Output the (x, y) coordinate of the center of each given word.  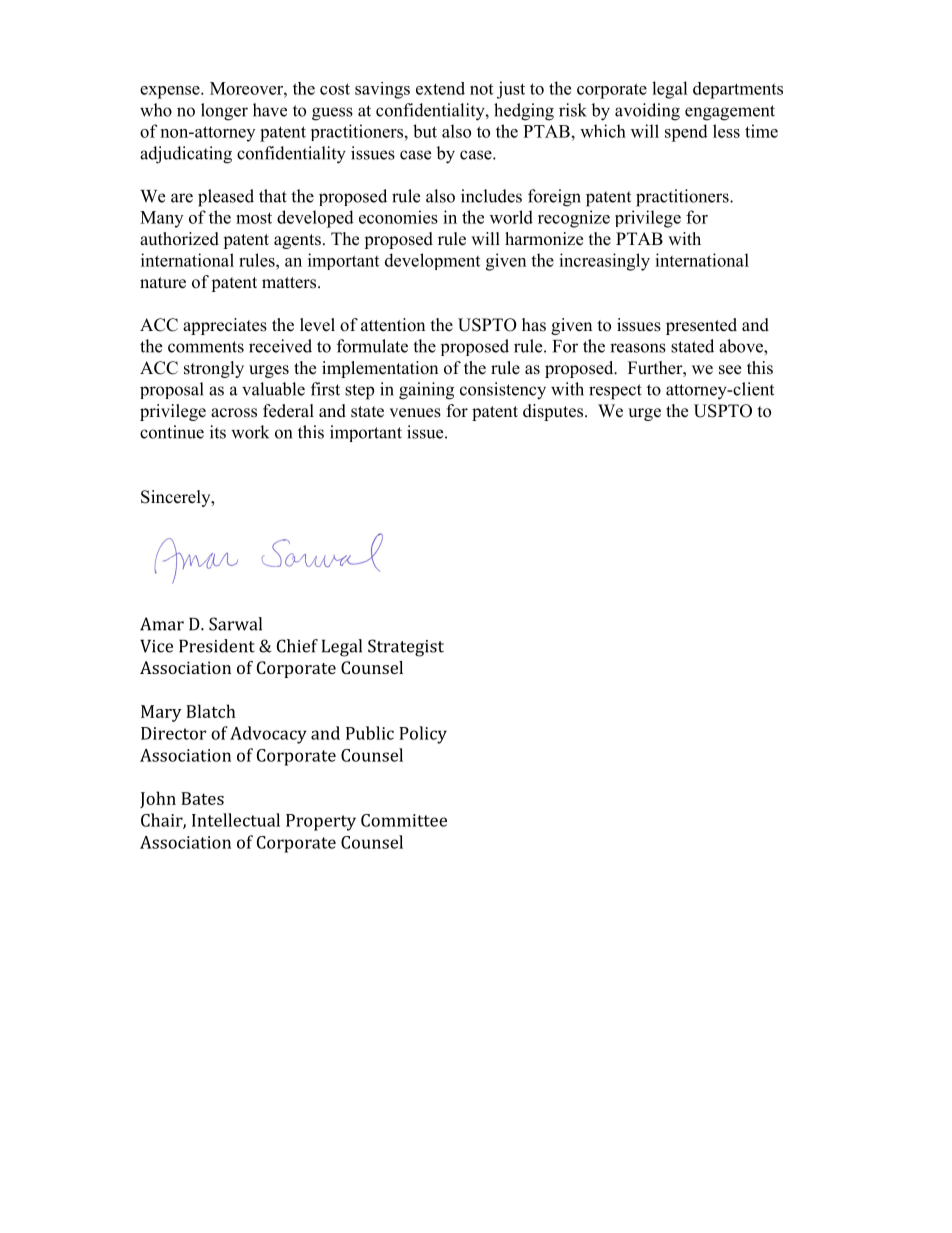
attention (393, 325)
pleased (226, 198)
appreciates (225, 326)
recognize (574, 219)
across (234, 413)
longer (224, 112)
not (481, 89)
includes (491, 196)
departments (738, 90)
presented (701, 326)
